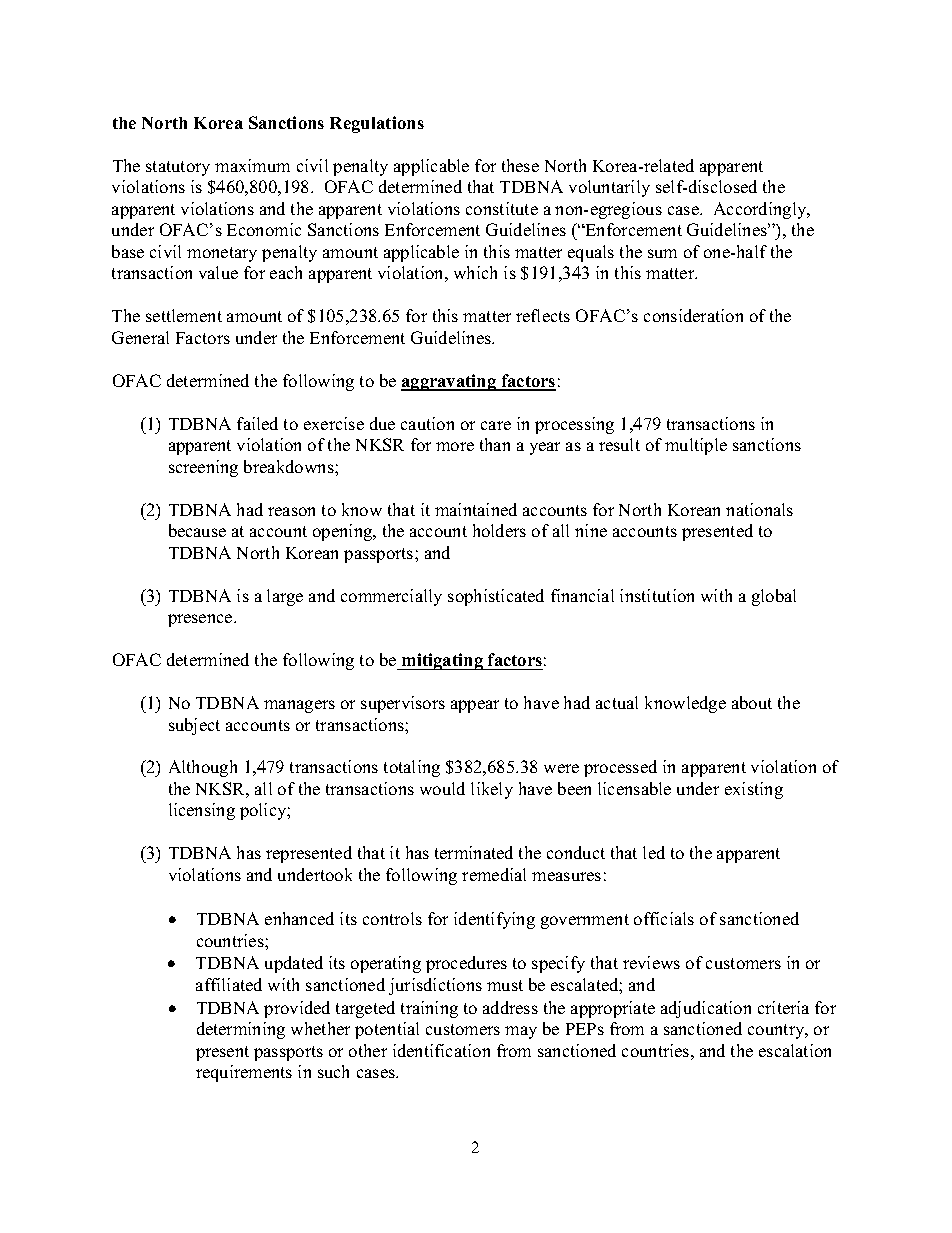 The image size is (952, 1233). I want to click on maintained, so click(476, 509).
